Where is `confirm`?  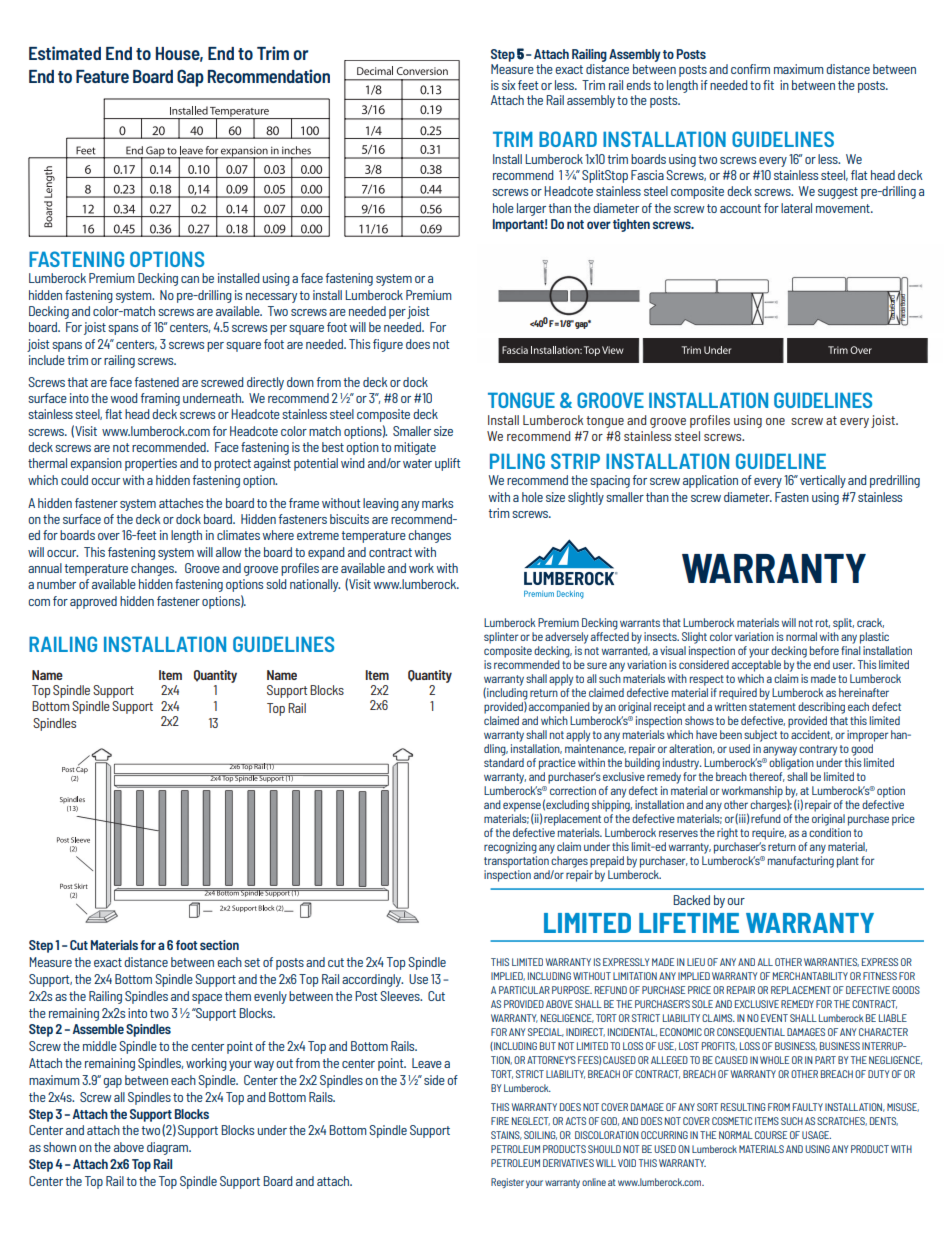
confirm is located at coordinates (750, 69).
